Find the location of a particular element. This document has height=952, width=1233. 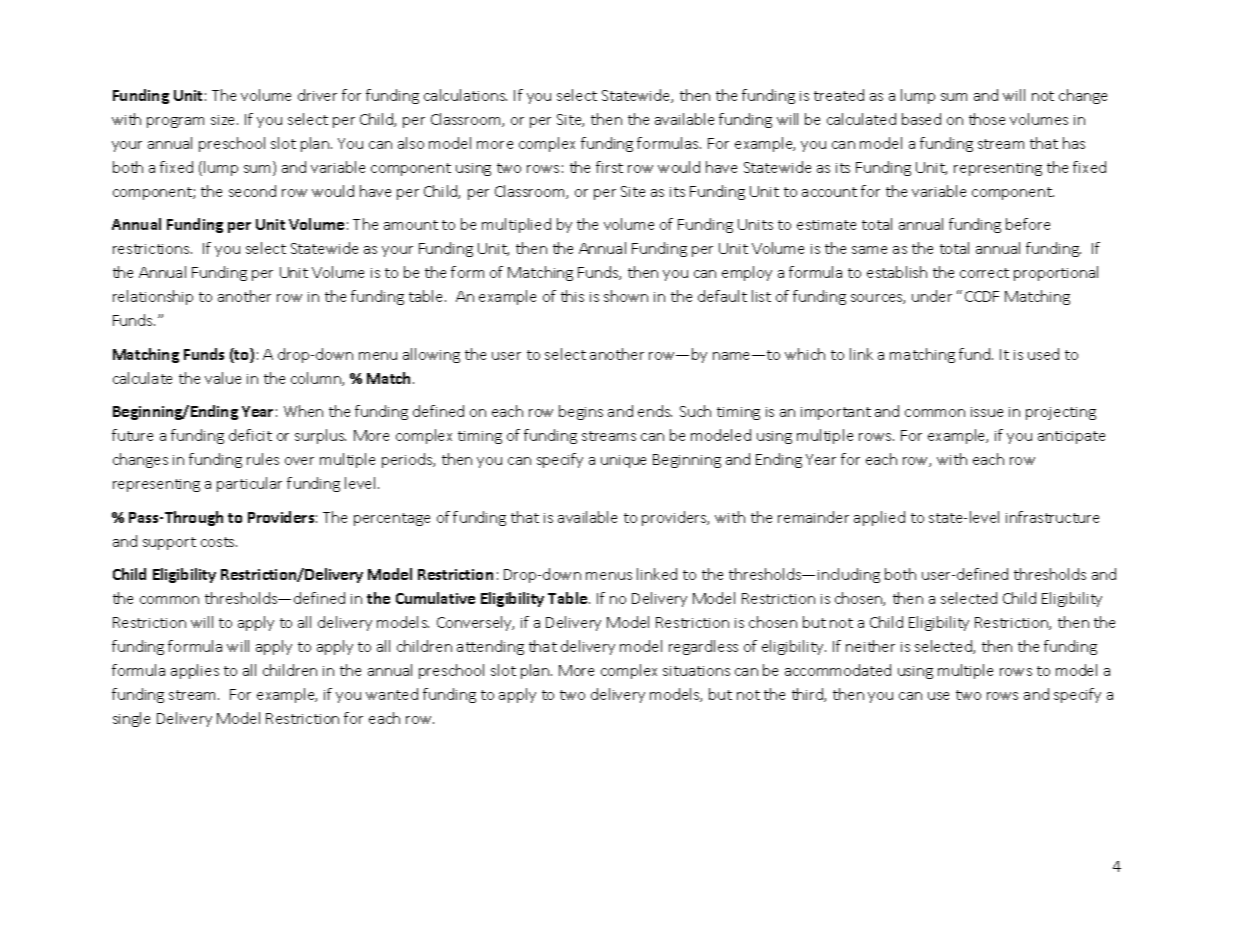

When is located at coordinates (303, 411).
